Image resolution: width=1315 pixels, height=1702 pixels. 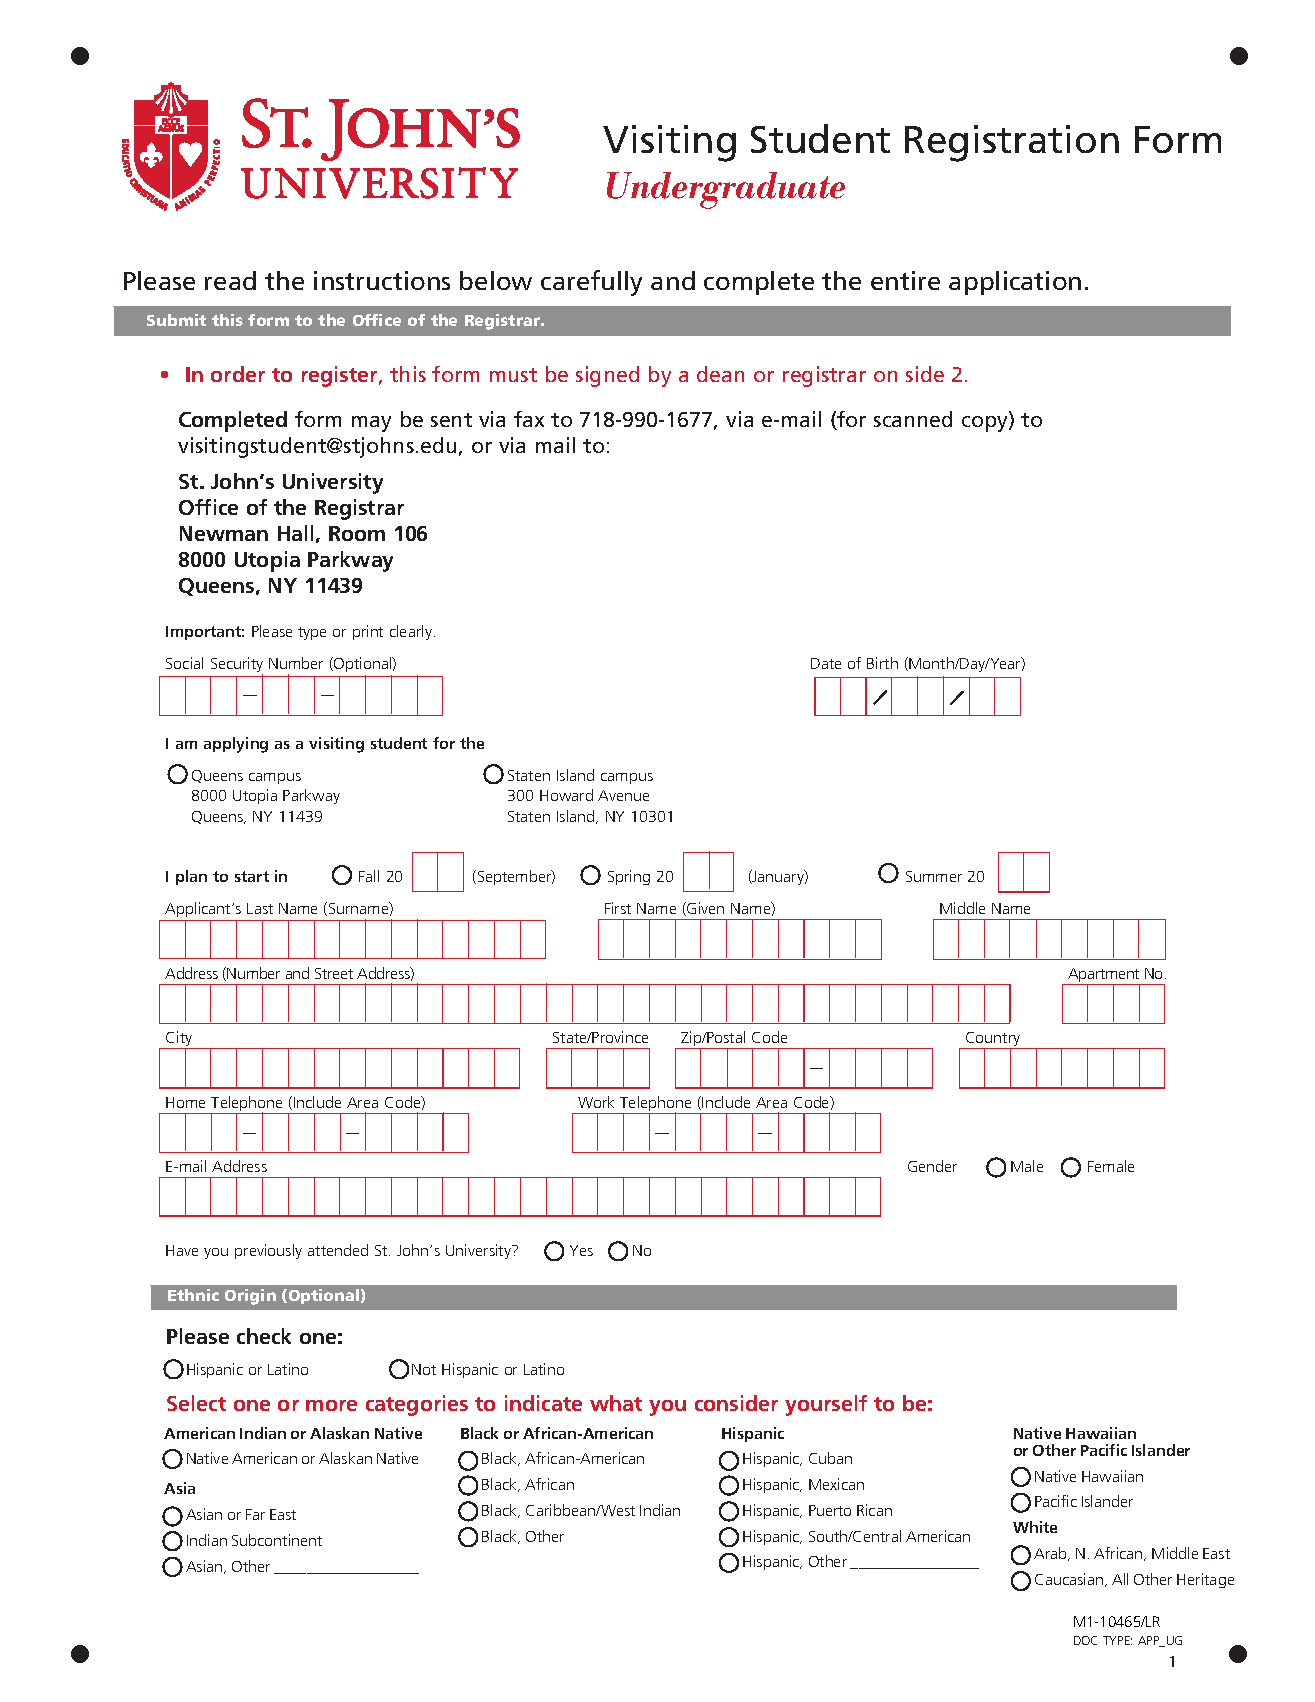 What do you see at coordinates (368, 632) in the image?
I see `print` at bounding box center [368, 632].
